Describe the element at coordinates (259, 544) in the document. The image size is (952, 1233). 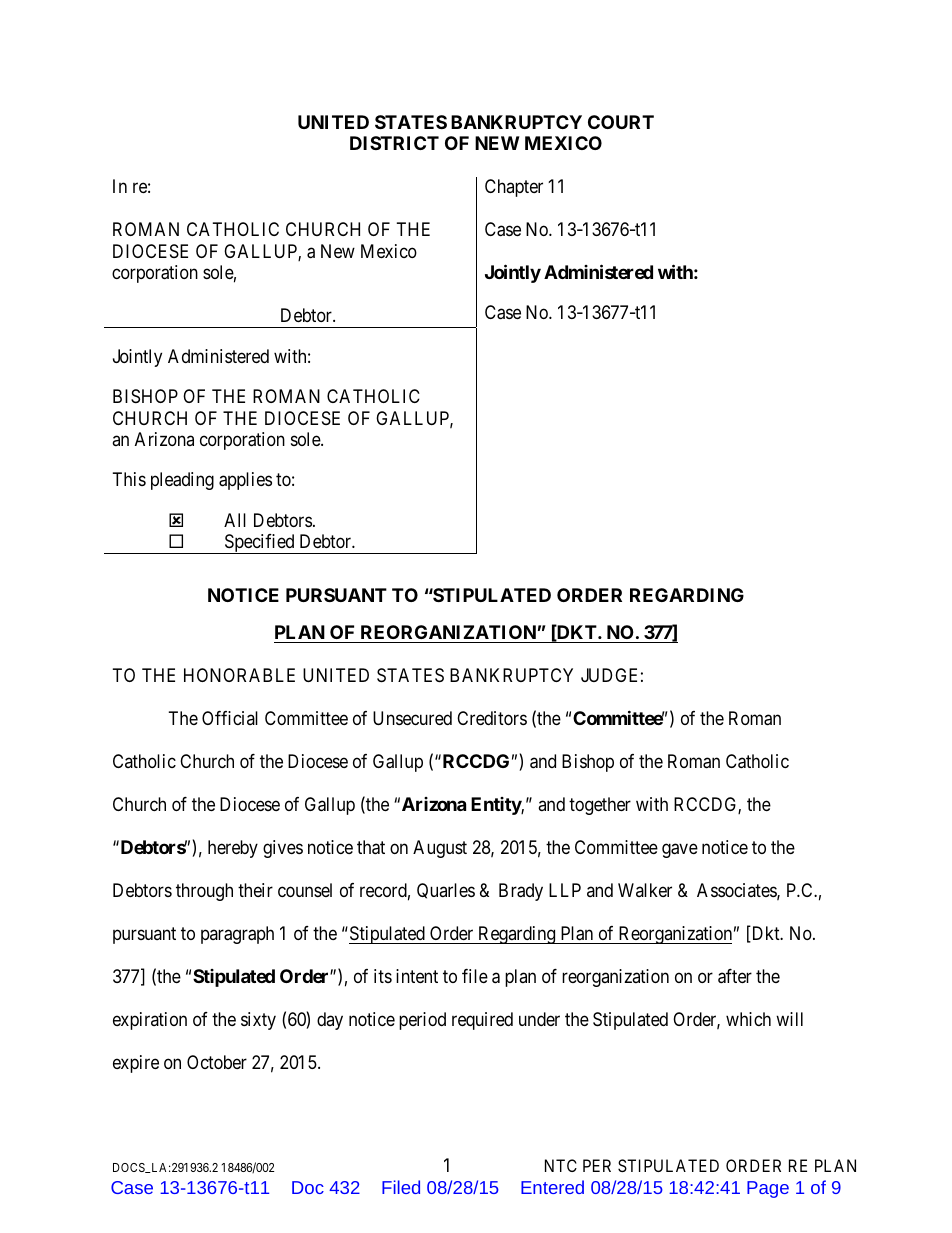
I see `Specified` at that location.
